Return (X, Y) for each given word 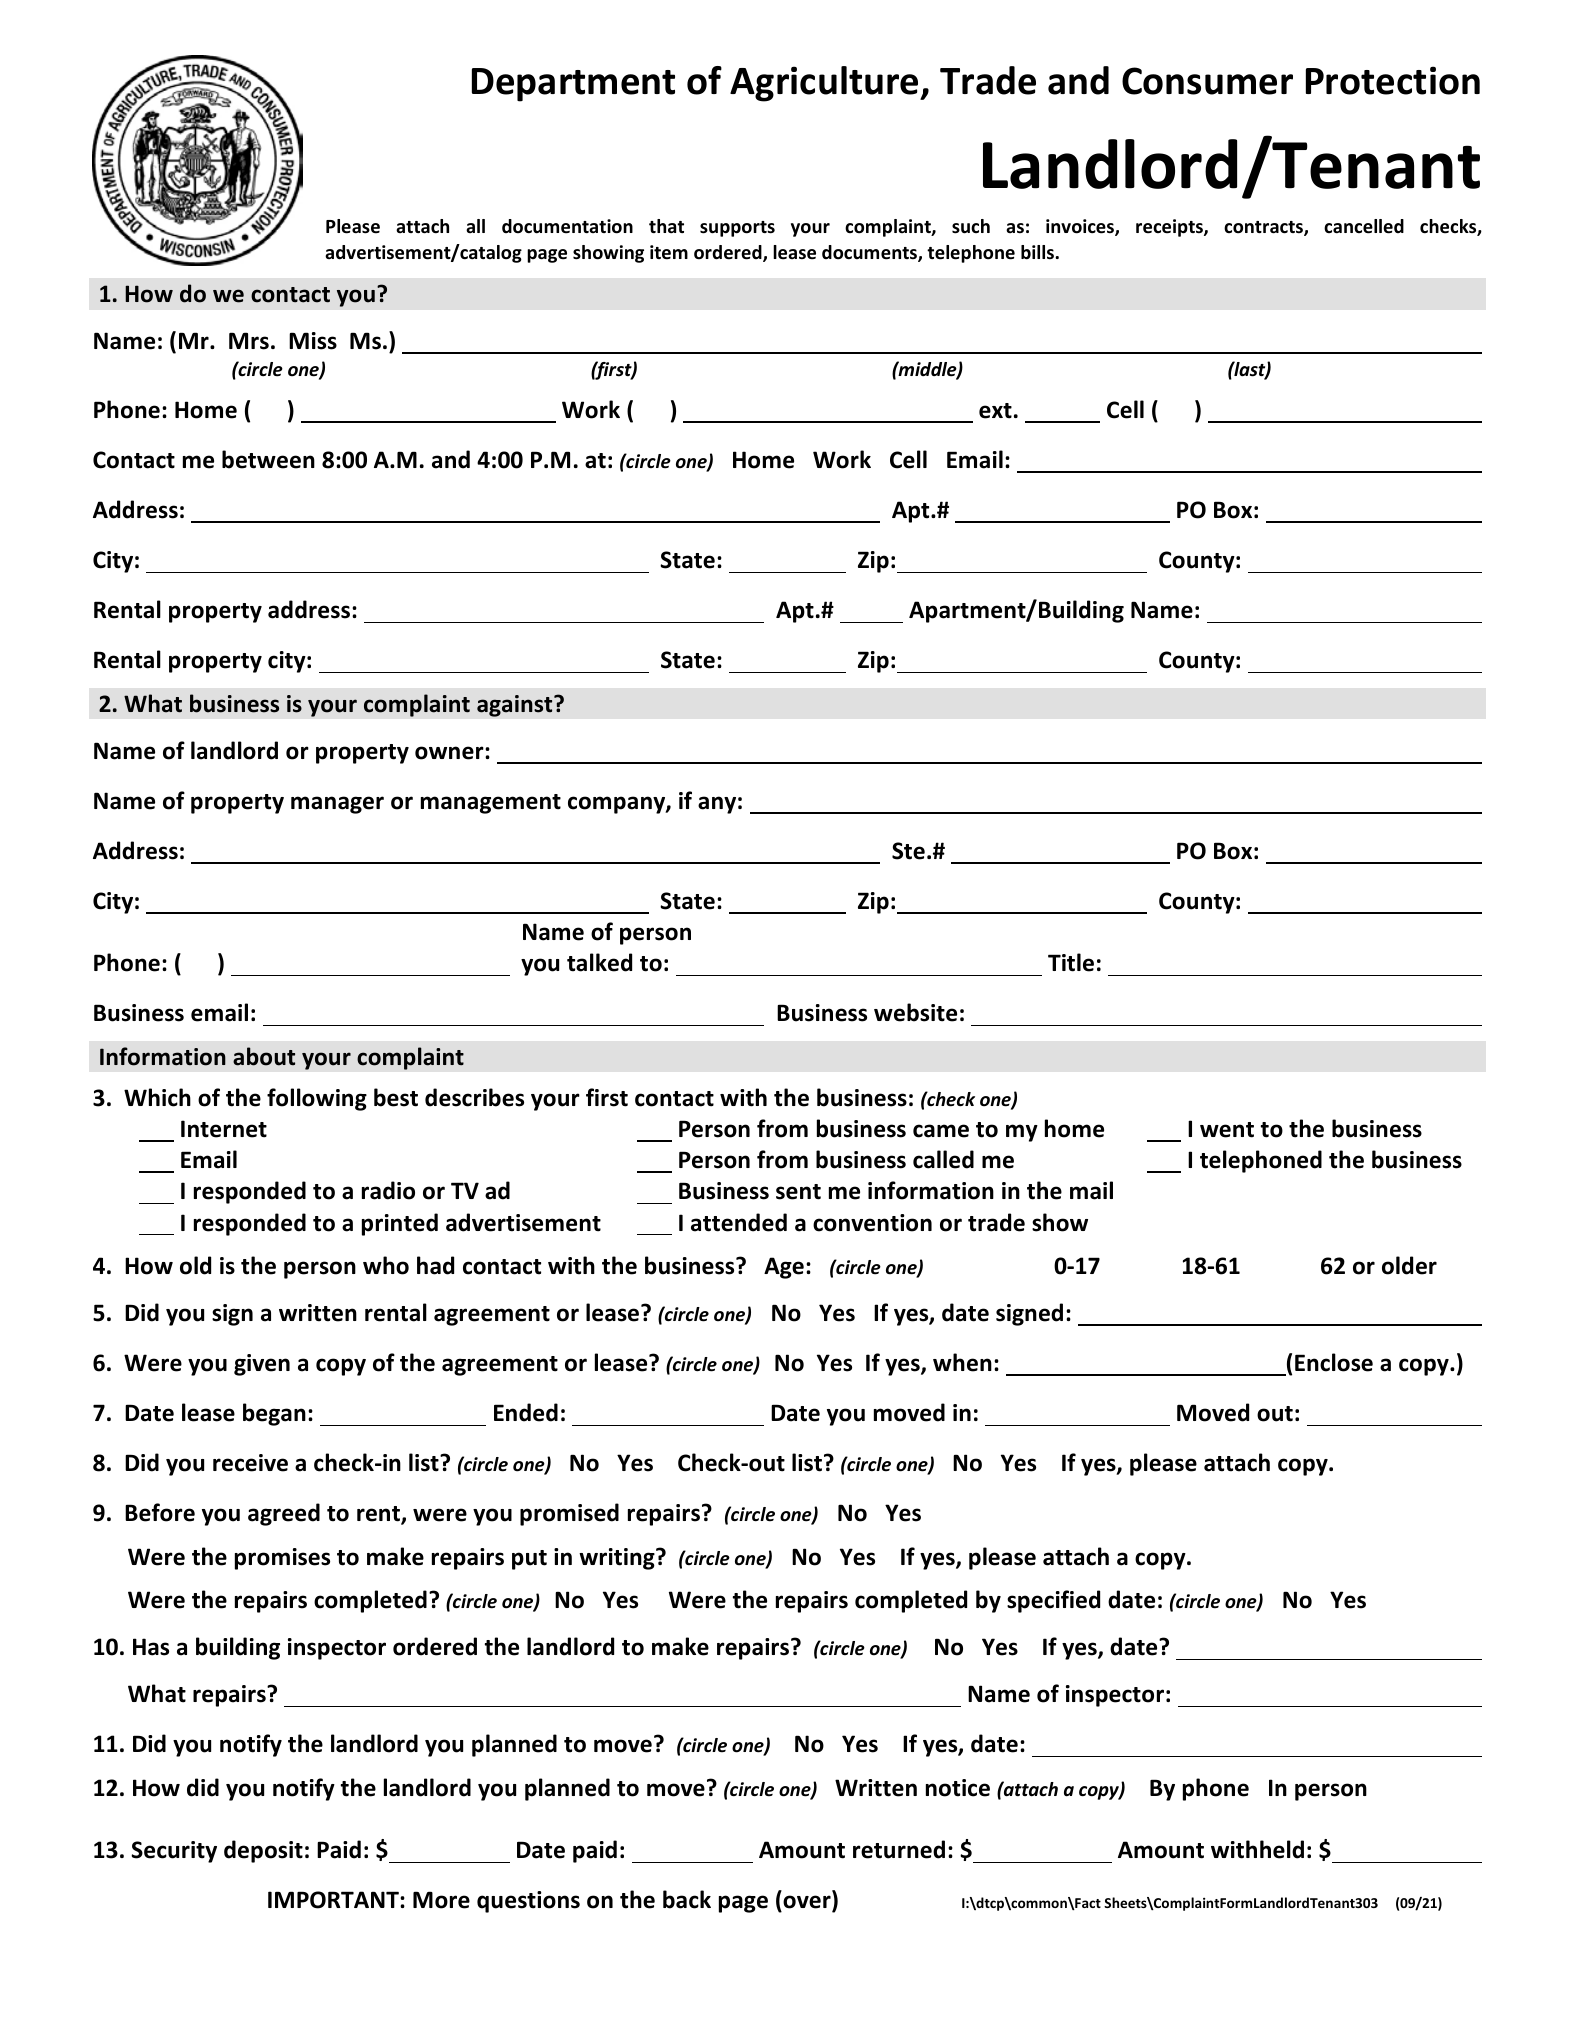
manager (337, 805)
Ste (908, 851)
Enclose (1334, 1362)
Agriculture (826, 84)
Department (573, 85)
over (807, 1903)
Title (1071, 962)
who (386, 1265)
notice (958, 1788)
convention (872, 1223)
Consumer (1207, 81)
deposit (263, 1851)
